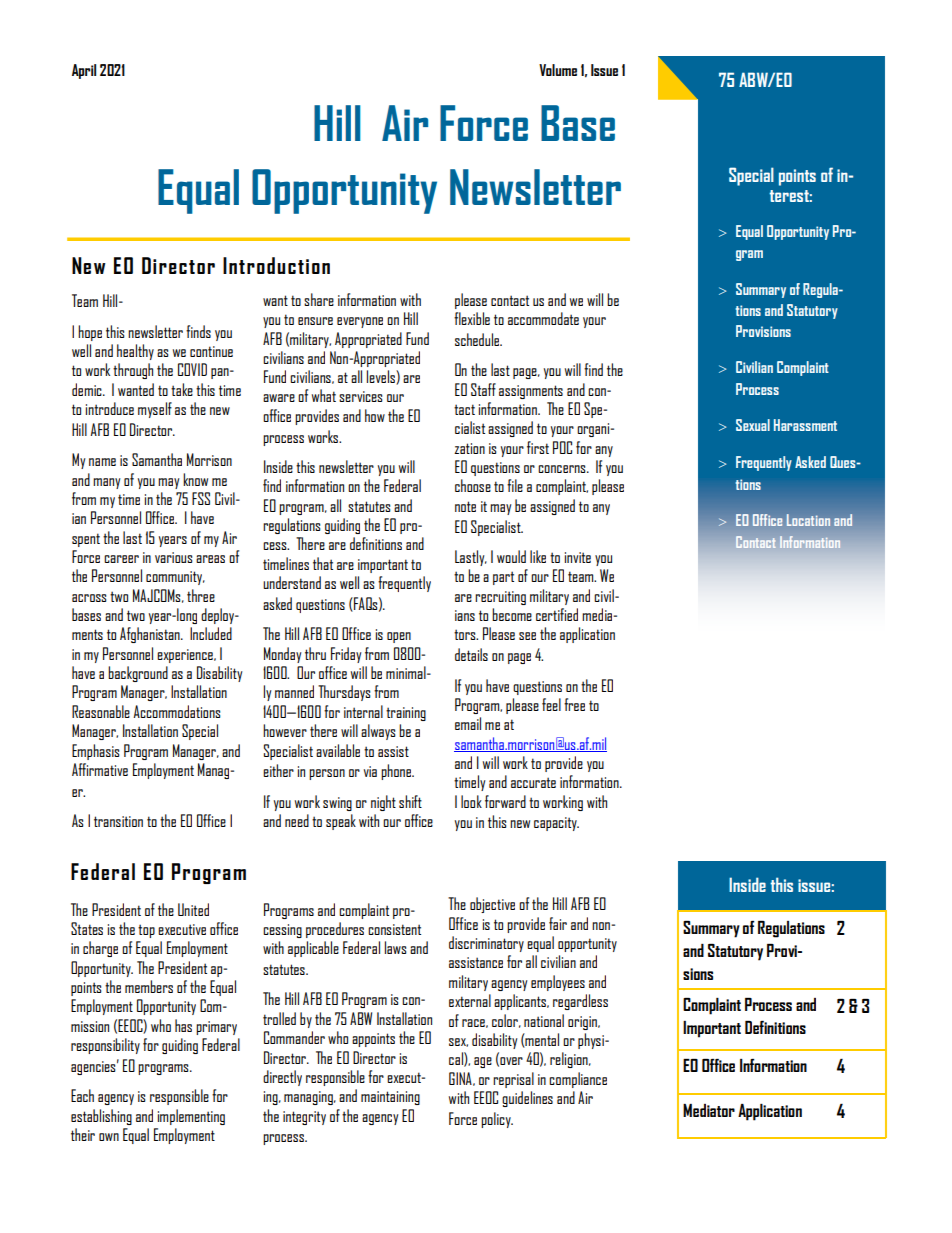 The width and height of the document is (952, 1233). Describe the element at coordinates (753, 425) in the document. I see `Sexual` at that location.
